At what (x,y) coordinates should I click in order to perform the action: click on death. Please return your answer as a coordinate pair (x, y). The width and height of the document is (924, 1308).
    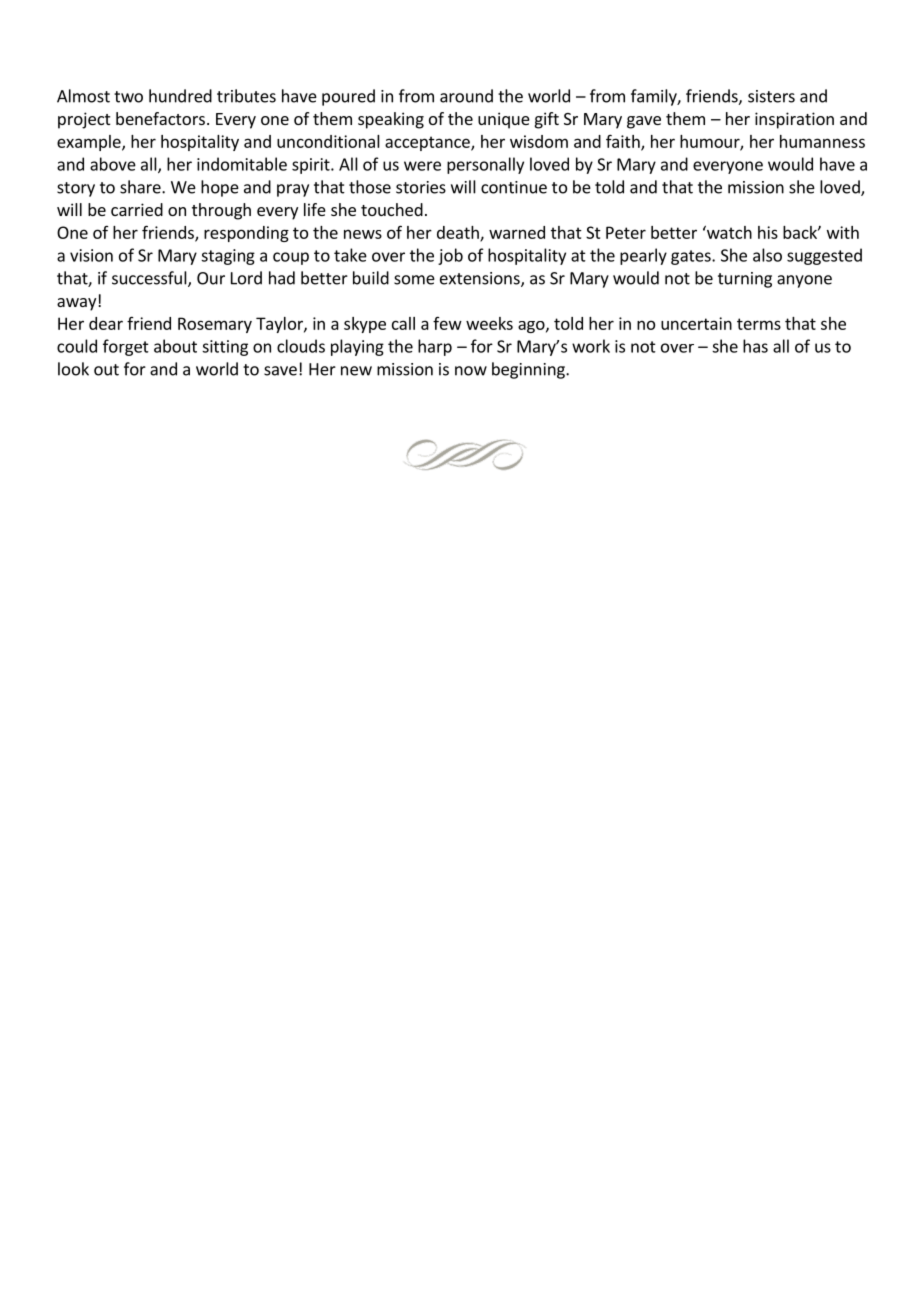
    Looking at the image, I should click on (459, 233).
